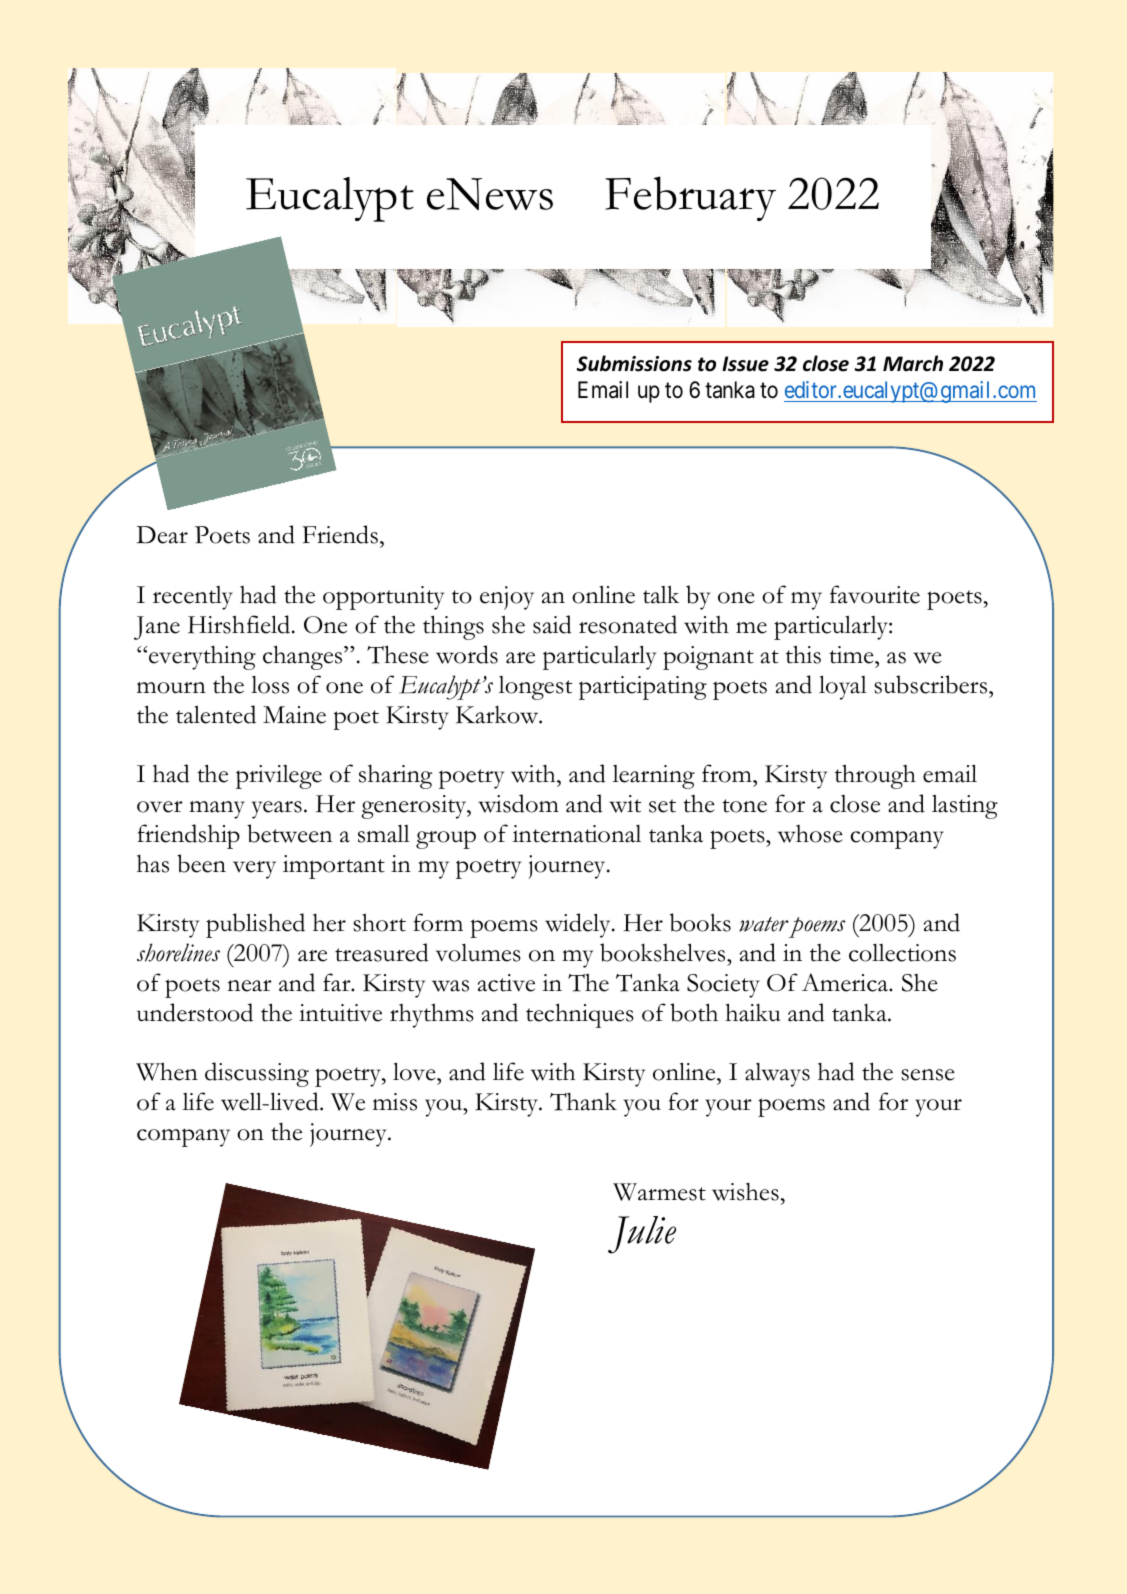 The height and width of the screenshot is (1594, 1127). I want to click on time, so click(852, 655).
